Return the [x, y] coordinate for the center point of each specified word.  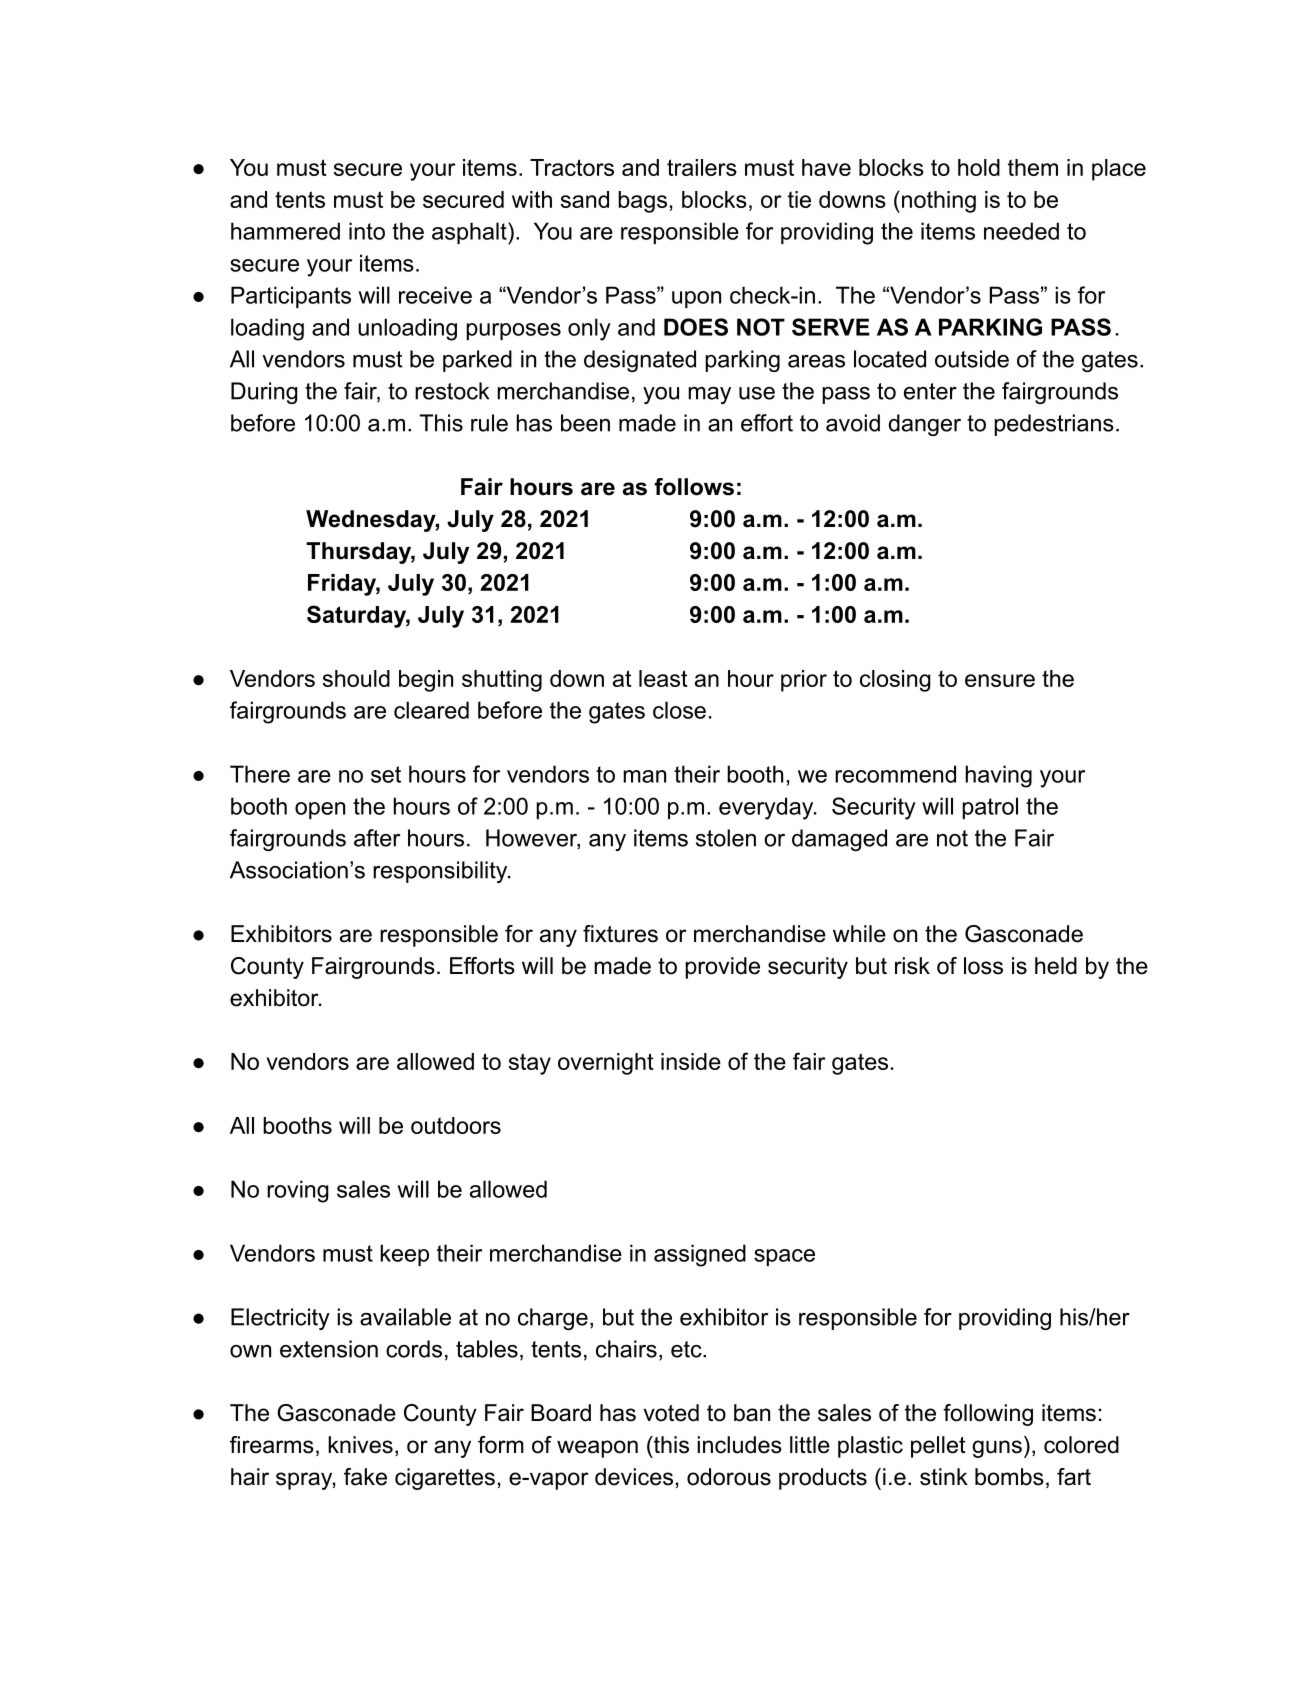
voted [671, 1413]
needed [1021, 231]
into [367, 231]
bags [642, 202]
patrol [990, 808]
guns [997, 1449]
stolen [726, 838]
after [377, 838]
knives [360, 1445]
